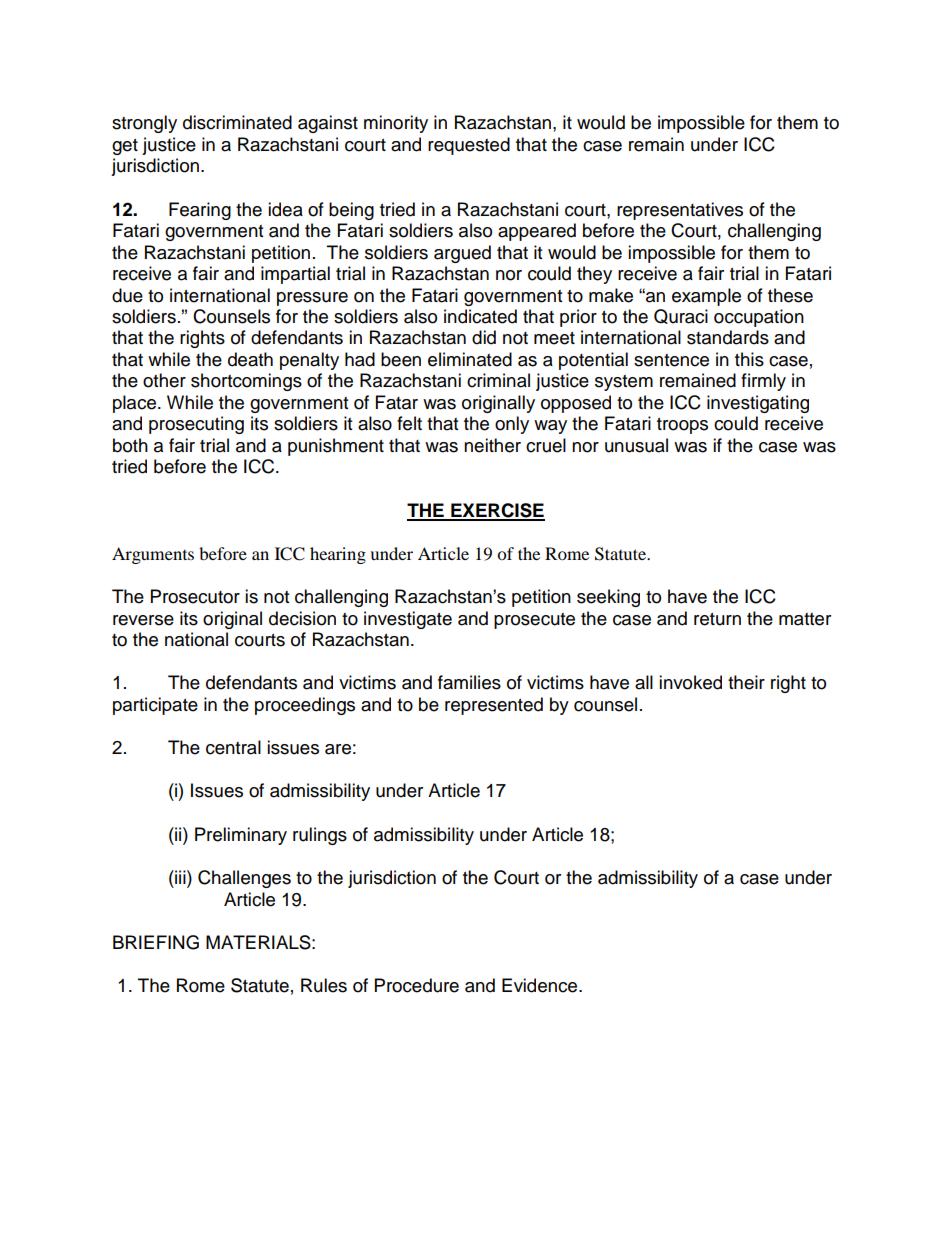 Image resolution: width=952 pixels, height=1233 pixels. I want to click on return, so click(717, 619).
